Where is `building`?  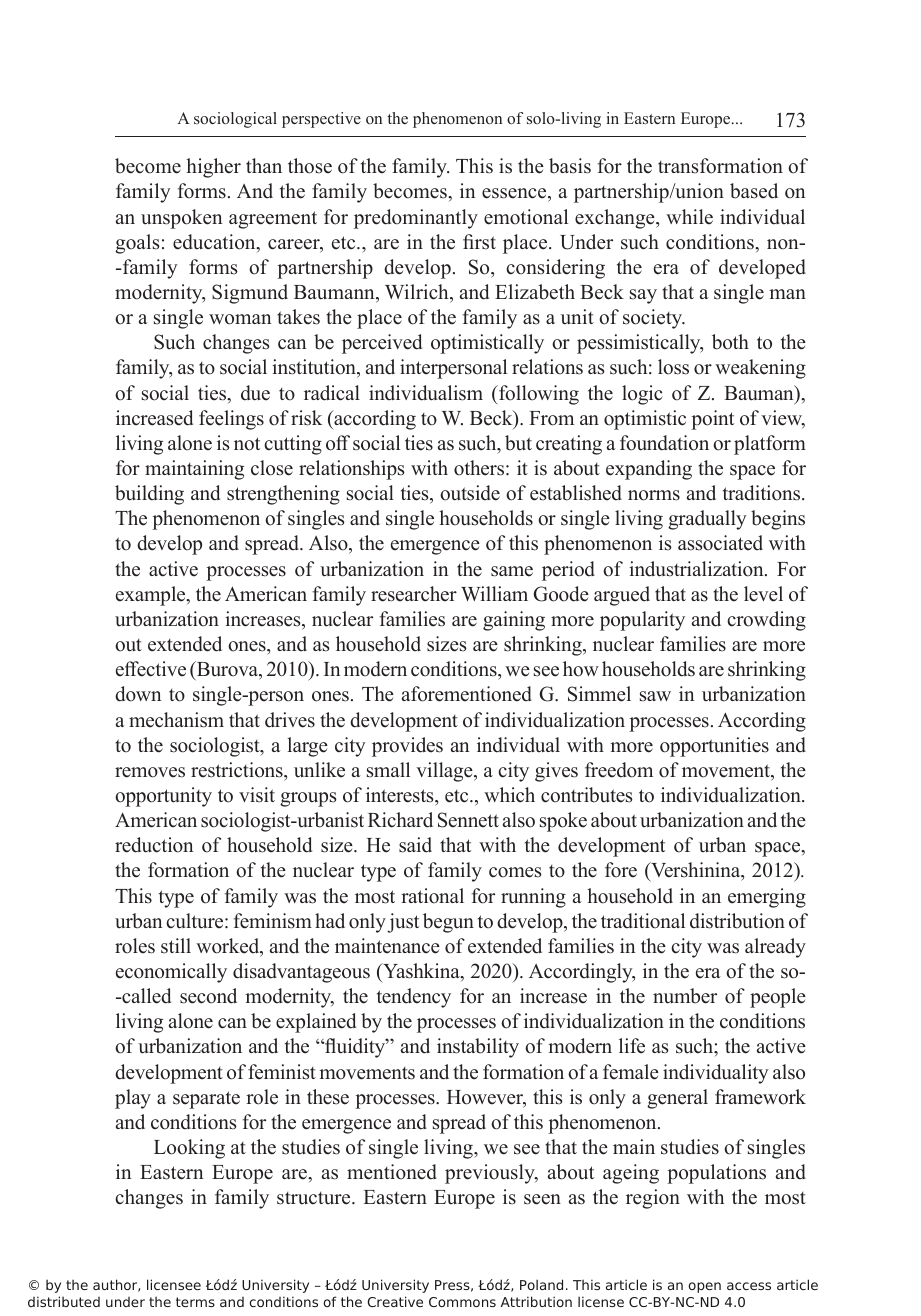 building is located at coordinates (149, 495).
